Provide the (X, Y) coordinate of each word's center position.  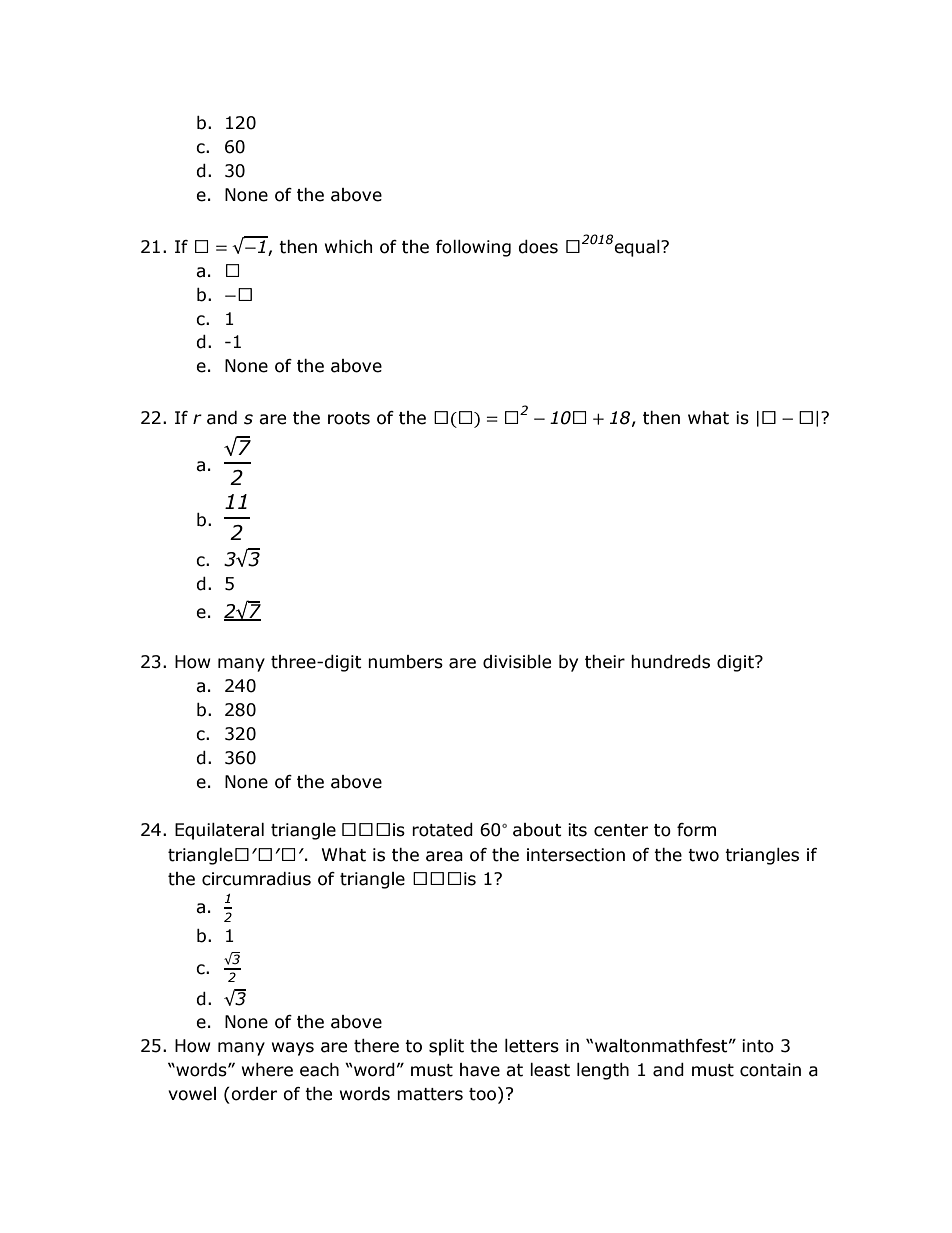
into (758, 1046)
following (473, 248)
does (538, 247)
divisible (517, 662)
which (348, 247)
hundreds (670, 662)
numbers (405, 662)
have (480, 1070)
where (267, 1070)
